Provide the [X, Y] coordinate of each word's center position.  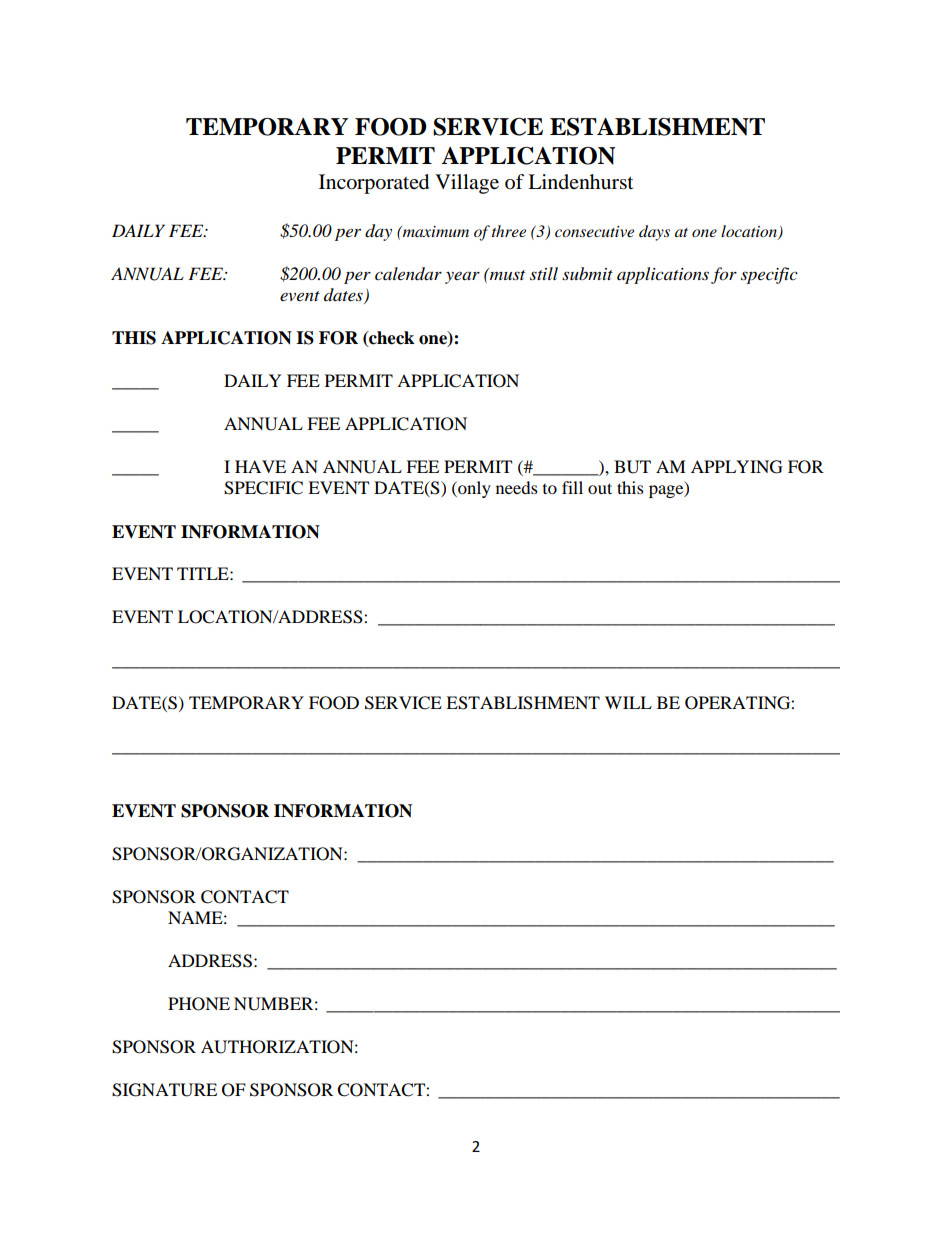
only [473, 489]
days [654, 233]
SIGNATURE [164, 1090]
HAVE [260, 466]
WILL [628, 702]
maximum [434, 231]
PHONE [199, 1004]
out [600, 488]
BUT [632, 467]
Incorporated [374, 184]
